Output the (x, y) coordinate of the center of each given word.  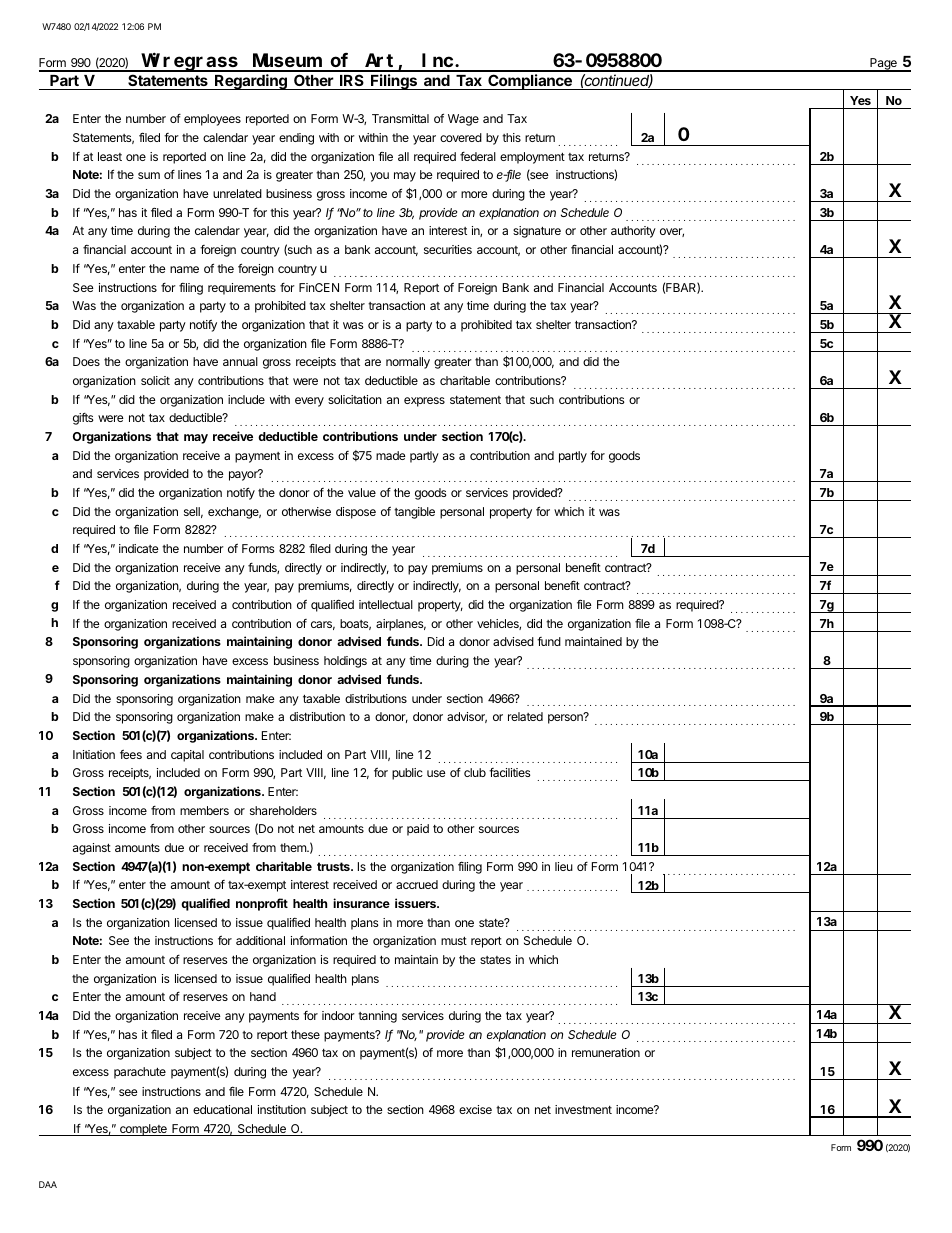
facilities (510, 772)
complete (143, 1130)
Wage (463, 120)
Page (883, 65)
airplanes (401, 625)
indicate (139, 548)
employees (212, 120)
